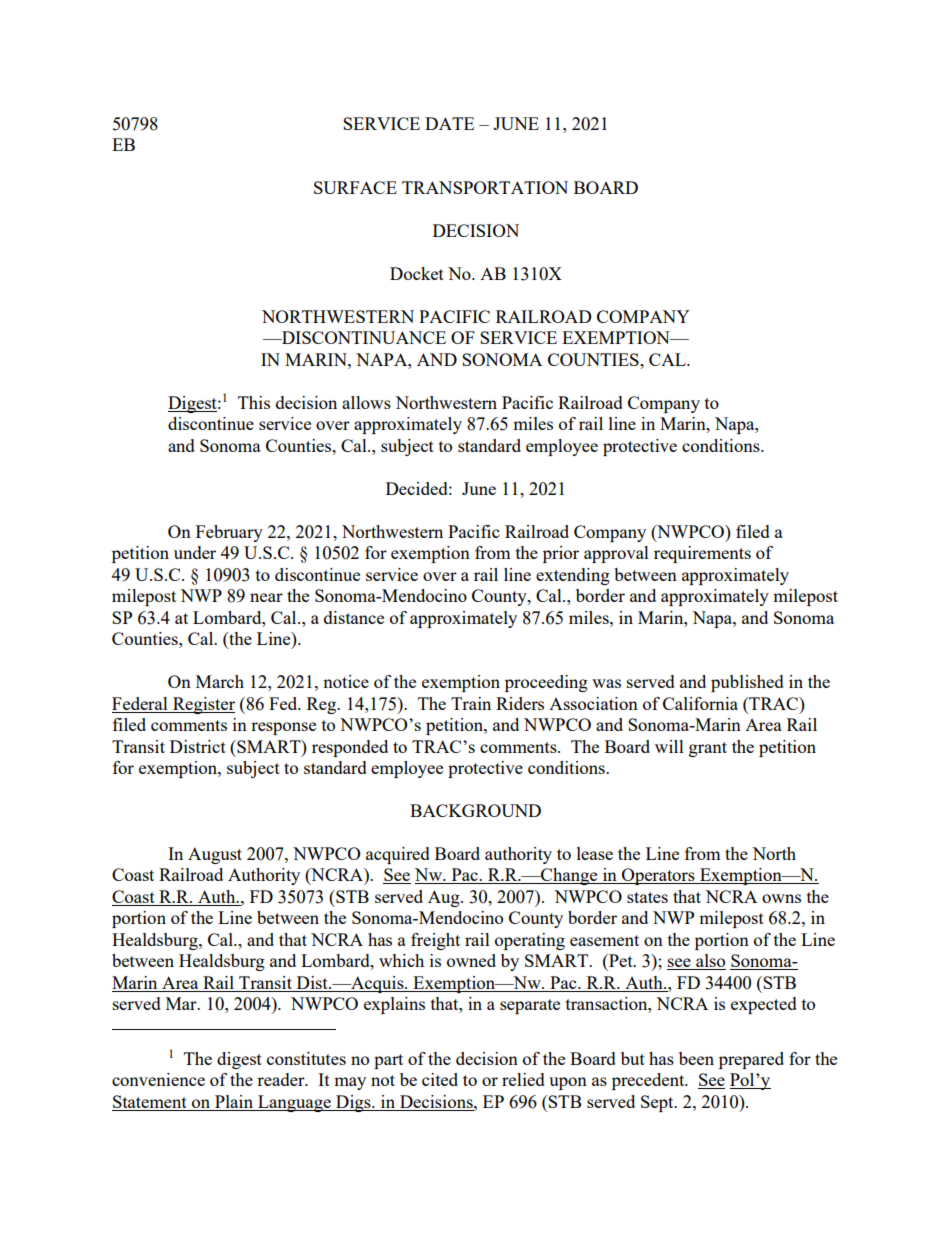 The height and width of the screenshot is (1233, 952). What do you see at coordinates (229, 533) in the screenshot?
I see `February` at bounding box center [229, 533].
